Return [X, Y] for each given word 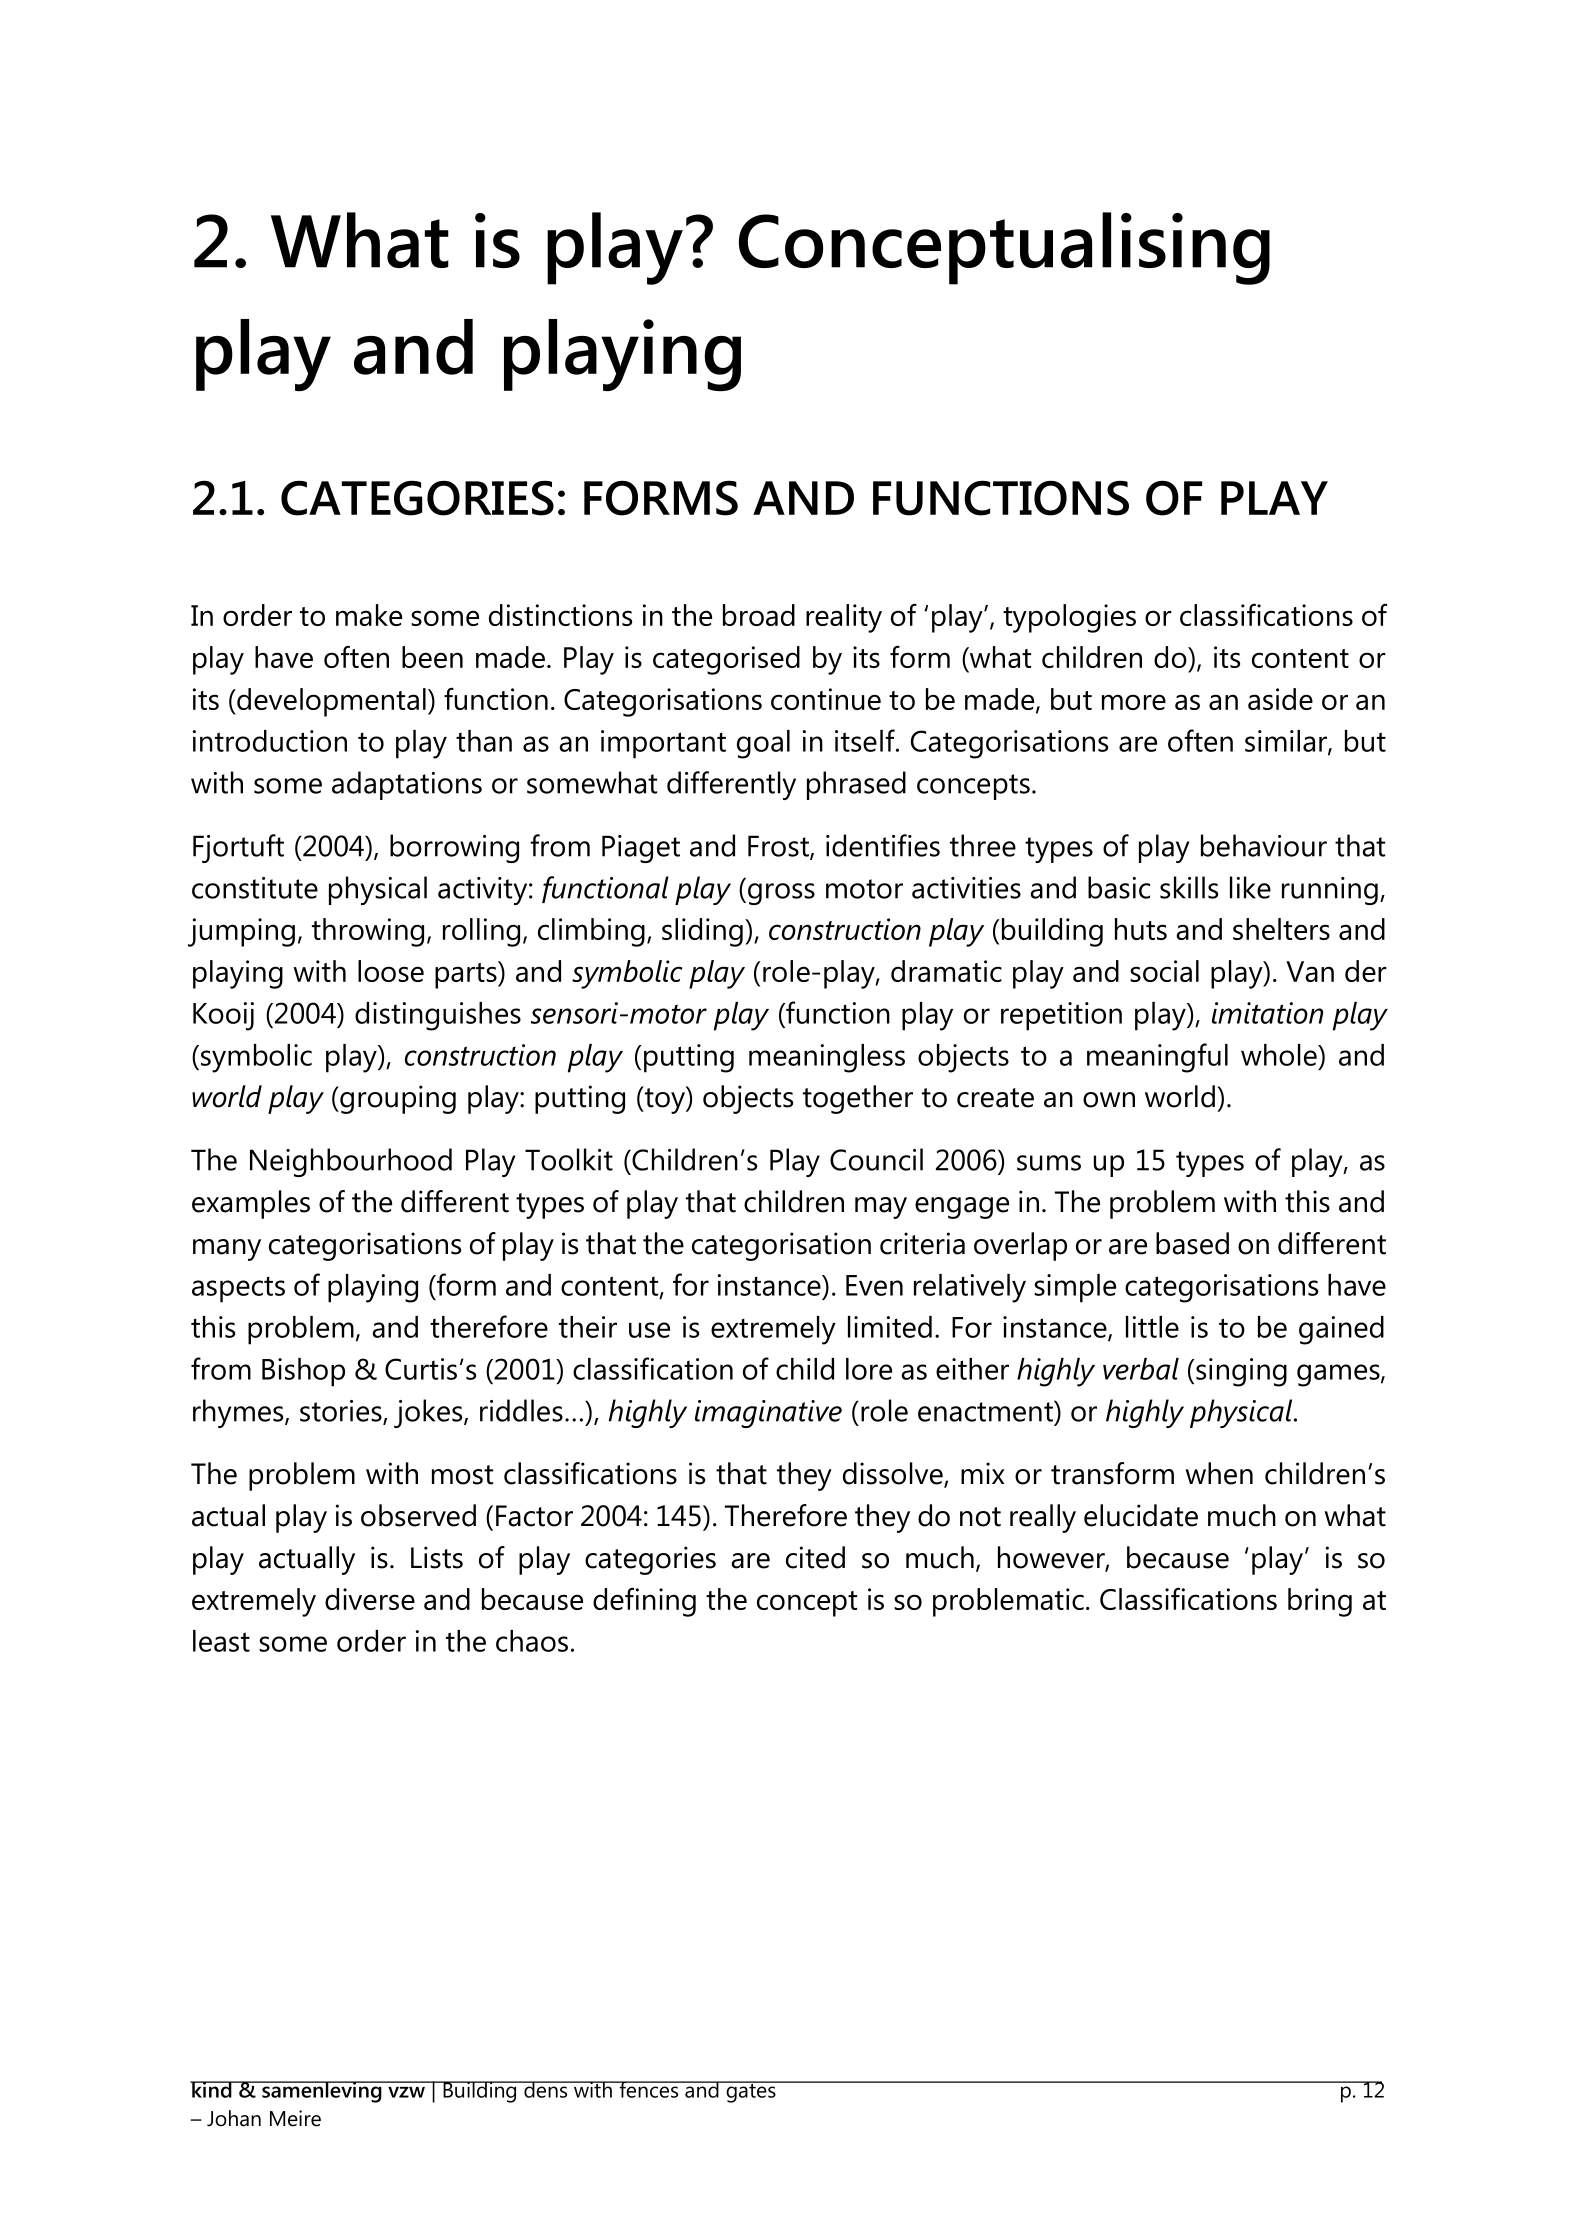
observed [418, 1515]
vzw [406, 2092]
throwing [368, 932]
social [1164, 971]
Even [874, 1285]
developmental [330, 702]
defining [644, 1602]
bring [1320, 1602]
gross [781, 894]
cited [815, 1557]
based [1192, 1243]
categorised [726, 660]
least [221, 1641]
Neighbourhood [351, 1162]
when [1219, 1473]
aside [1280, 699]
